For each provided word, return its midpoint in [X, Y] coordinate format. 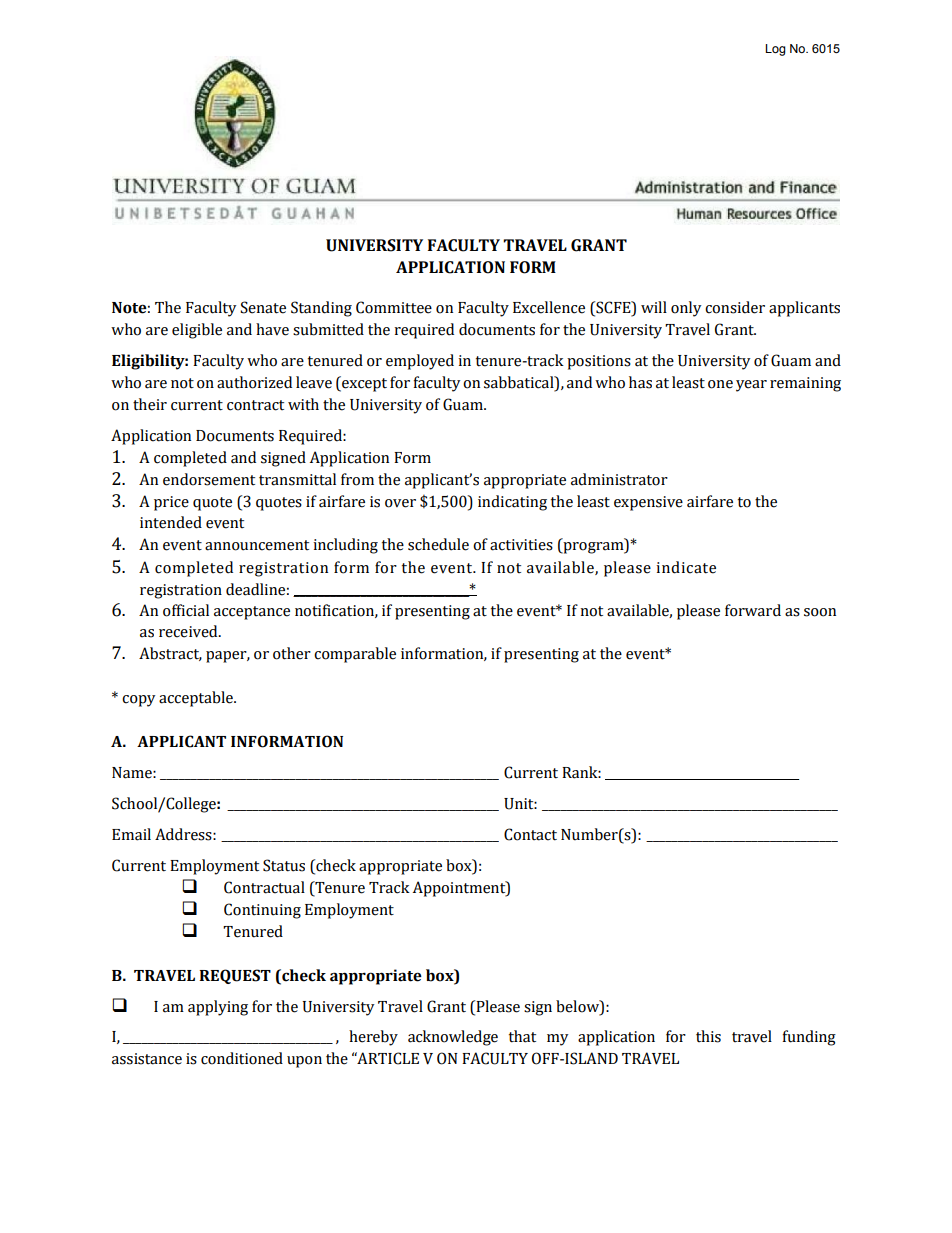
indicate [686, 567]
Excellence [549, 307]
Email [131, 834]
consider [735, 307]
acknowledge [453, 1038]
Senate [263, 307]
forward [753, 610]
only [686, 309]
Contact [530, 834]
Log [775, 50]
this [708, 1036]
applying [218, 1008]
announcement [257, 545]
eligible [197, 331]
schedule [438, 544]
